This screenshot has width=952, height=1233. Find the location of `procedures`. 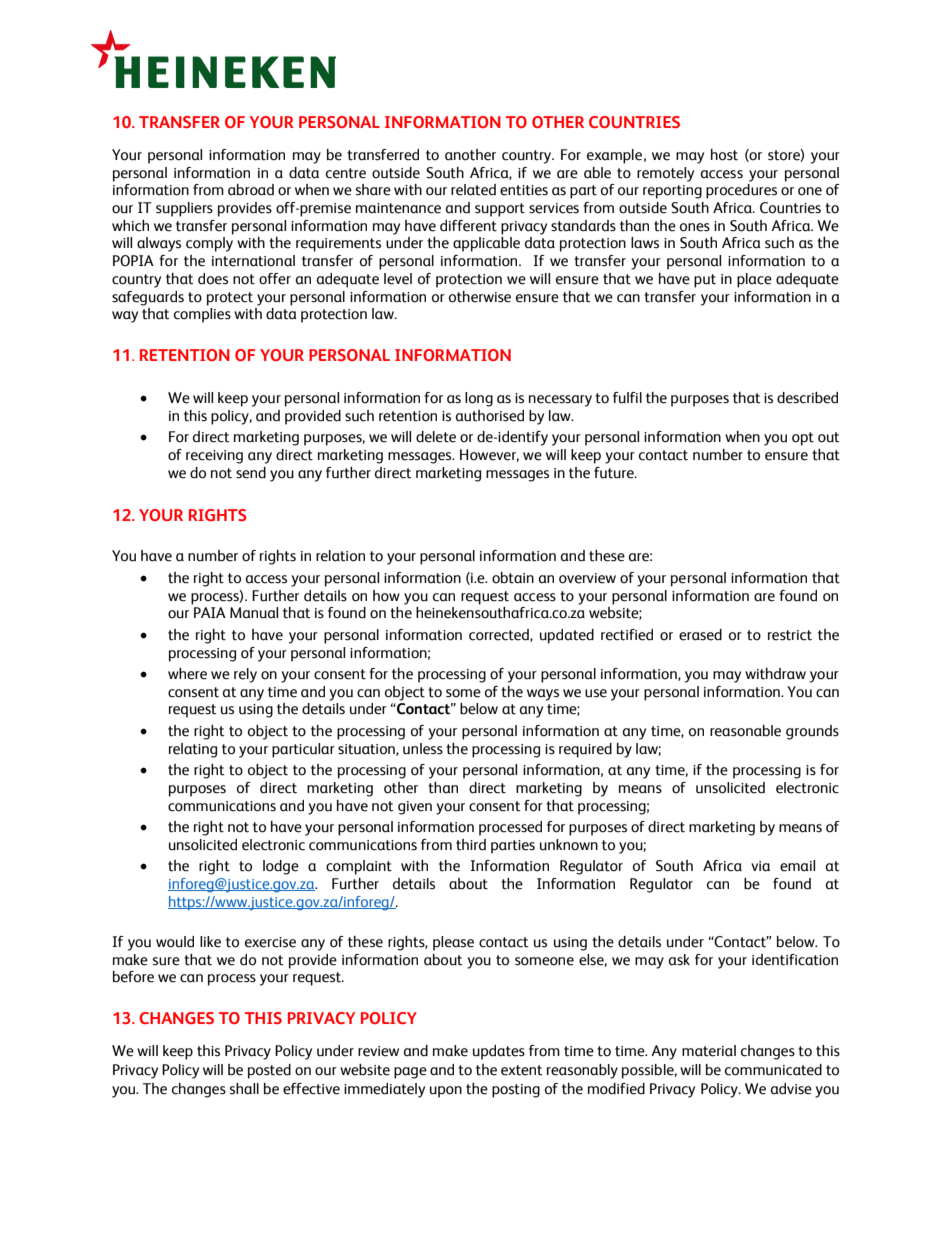

procedures is located at coordinates (741, 191).
